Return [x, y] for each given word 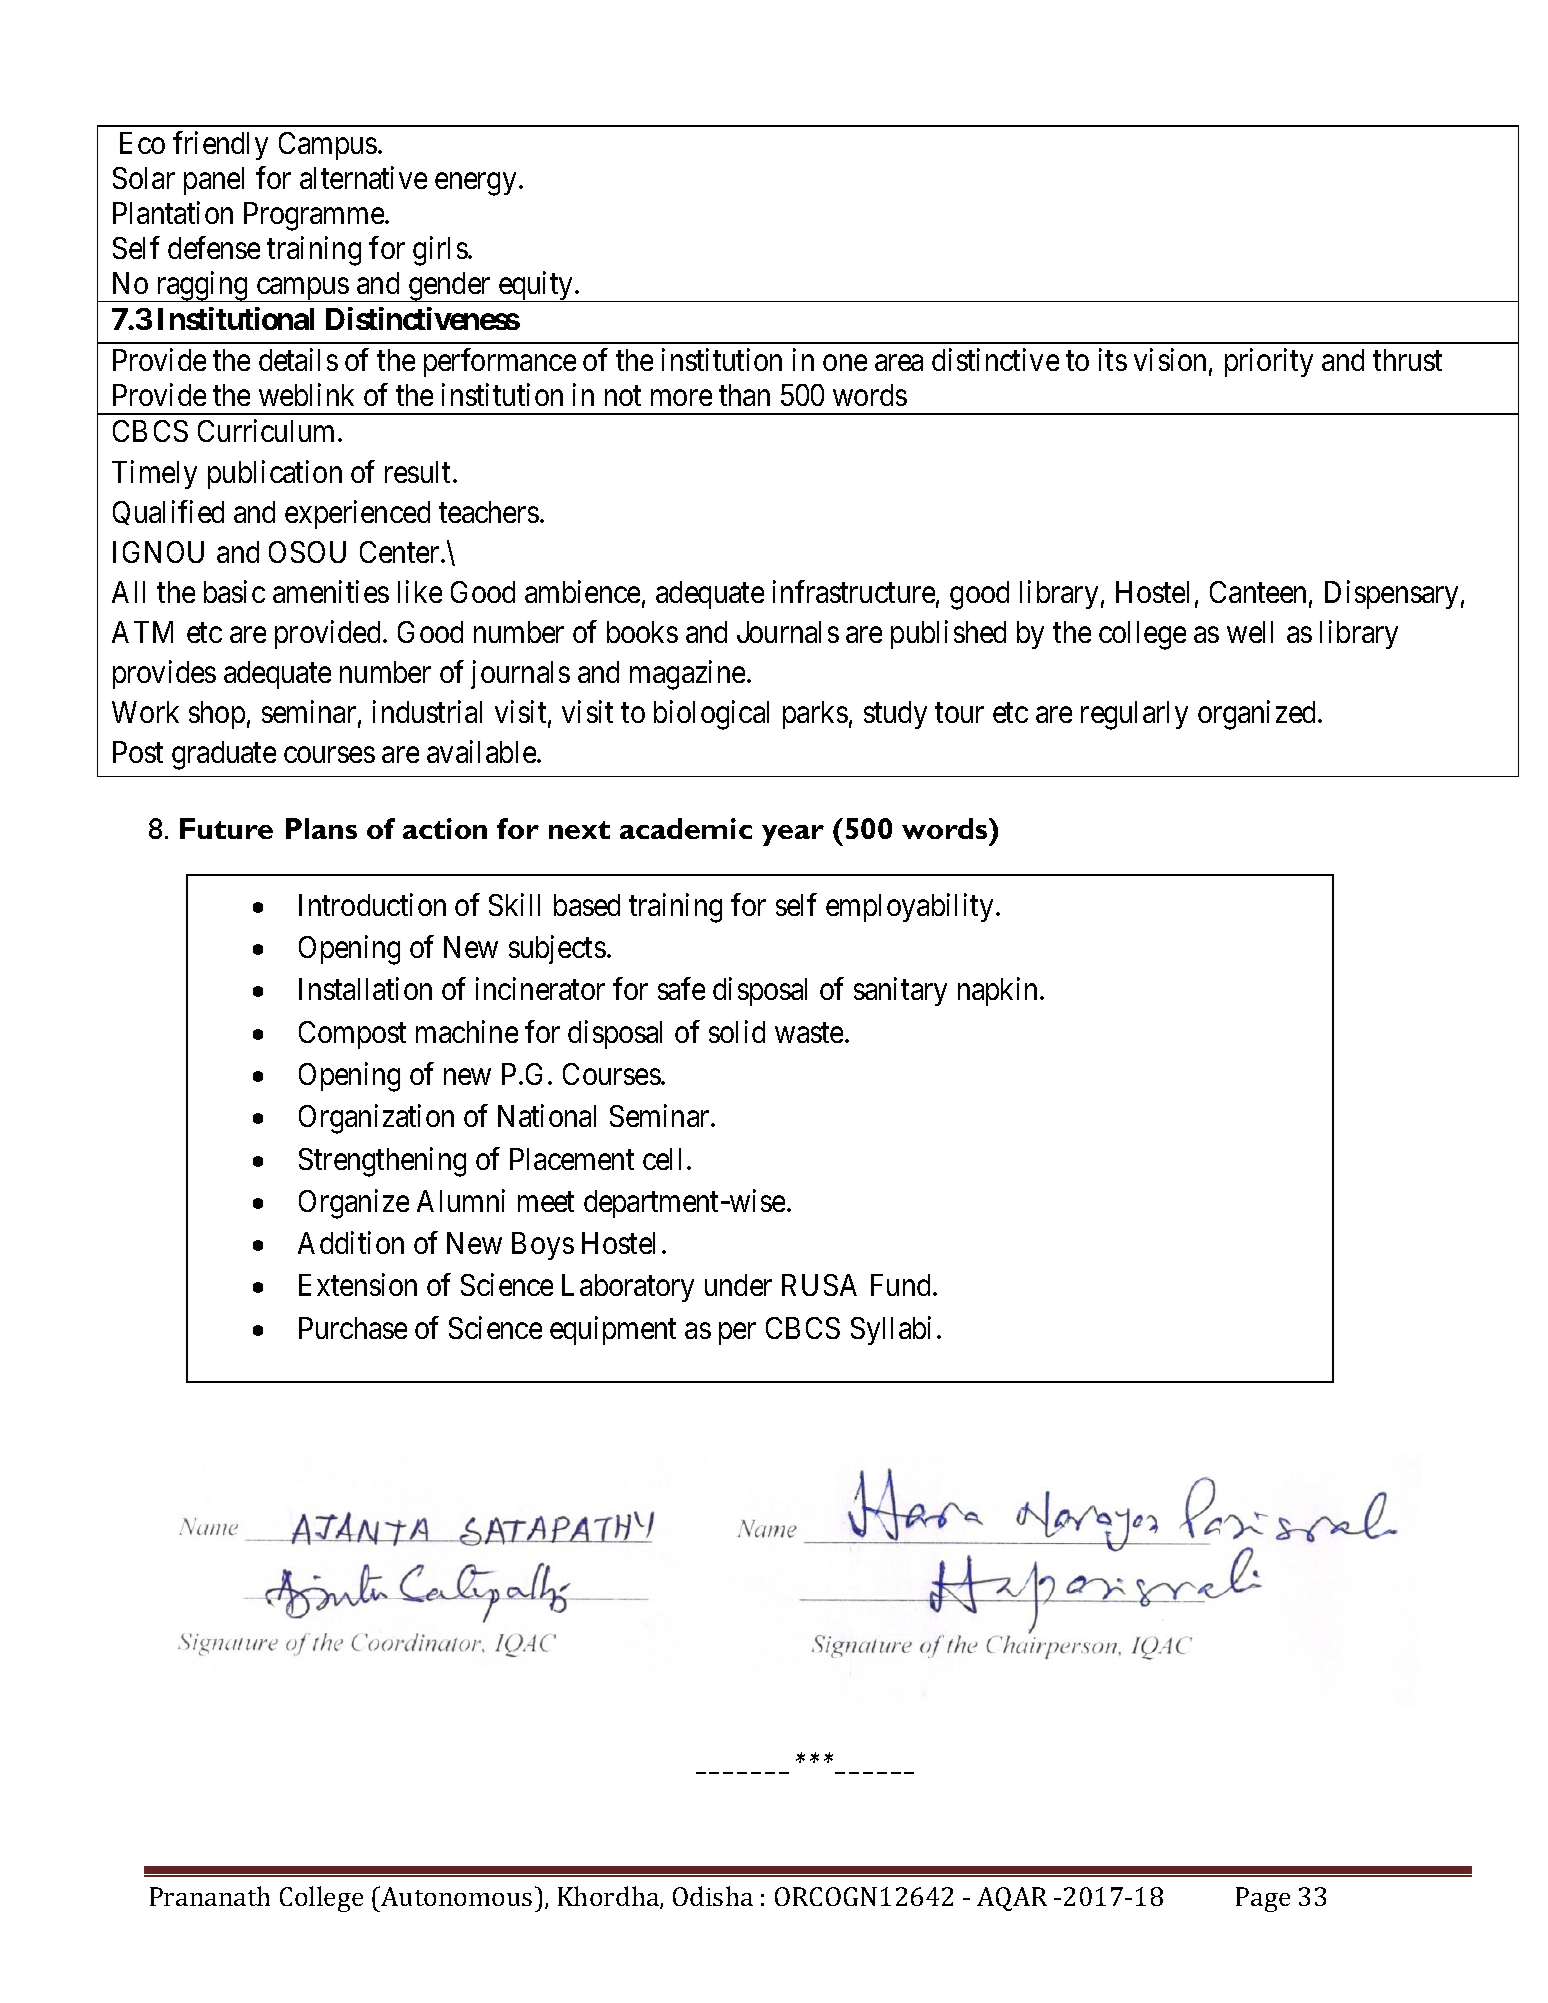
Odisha [713, 1896]
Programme [315, 216]
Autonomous [455, 1896]
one [845, 363]
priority [1269, 363]
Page [1263, 1899]
